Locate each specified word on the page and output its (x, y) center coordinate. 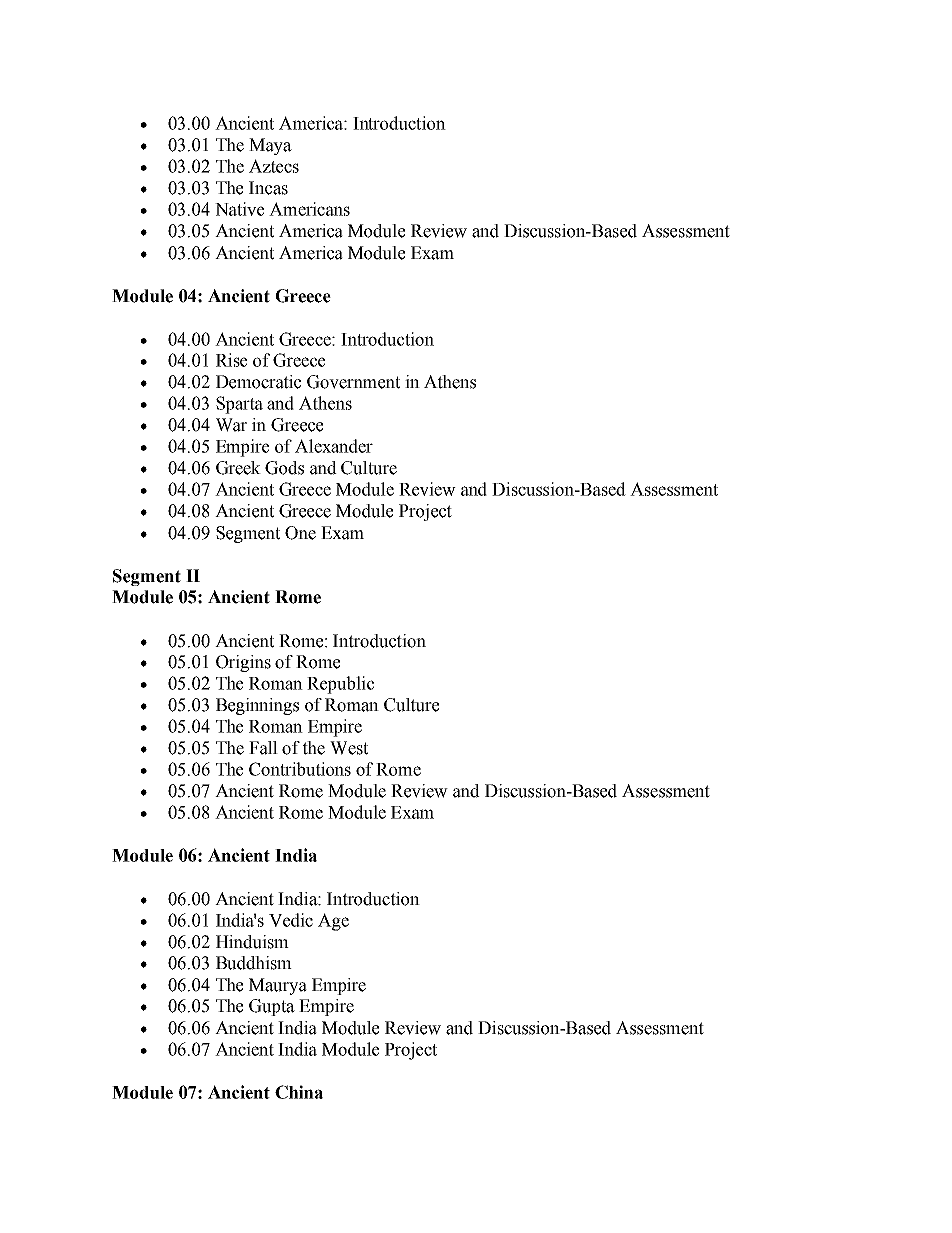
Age (333, 922)
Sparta (239, 405)
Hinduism (252, 942)
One (300, 533)
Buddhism (254, 963)
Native (239, 209)
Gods (284, 468)
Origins (243, 663)
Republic (340, 685)
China (299, 1092)
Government (353, 382)
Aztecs (274, 166)
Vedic (291, 920)
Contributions (300, 769)
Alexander (334, 446)
